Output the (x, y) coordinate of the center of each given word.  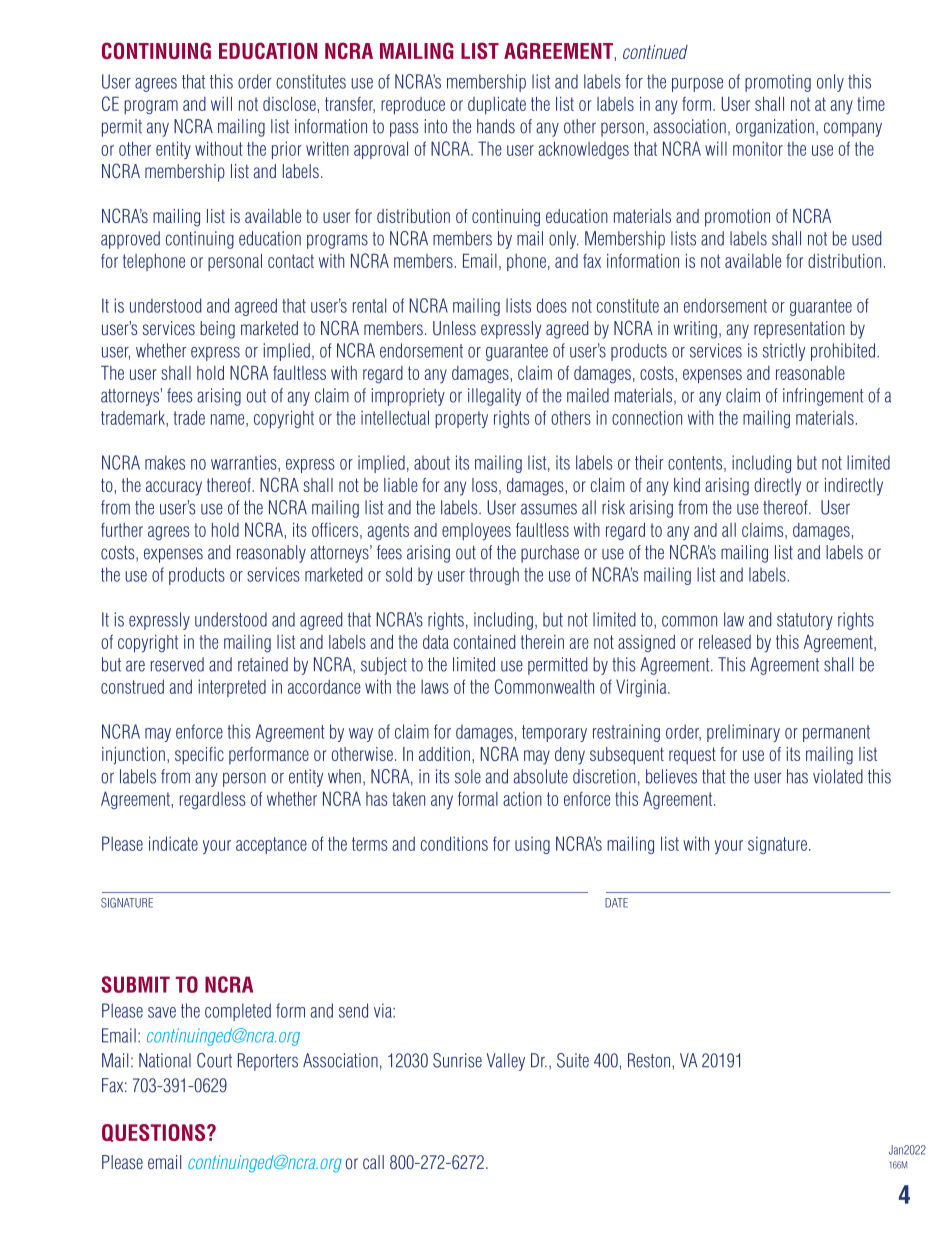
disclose (289, 104)
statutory (805, 621)
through (494, 576)
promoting (778, 83)
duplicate (497, 105)
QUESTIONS (153, 1133)
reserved (177, 664)
